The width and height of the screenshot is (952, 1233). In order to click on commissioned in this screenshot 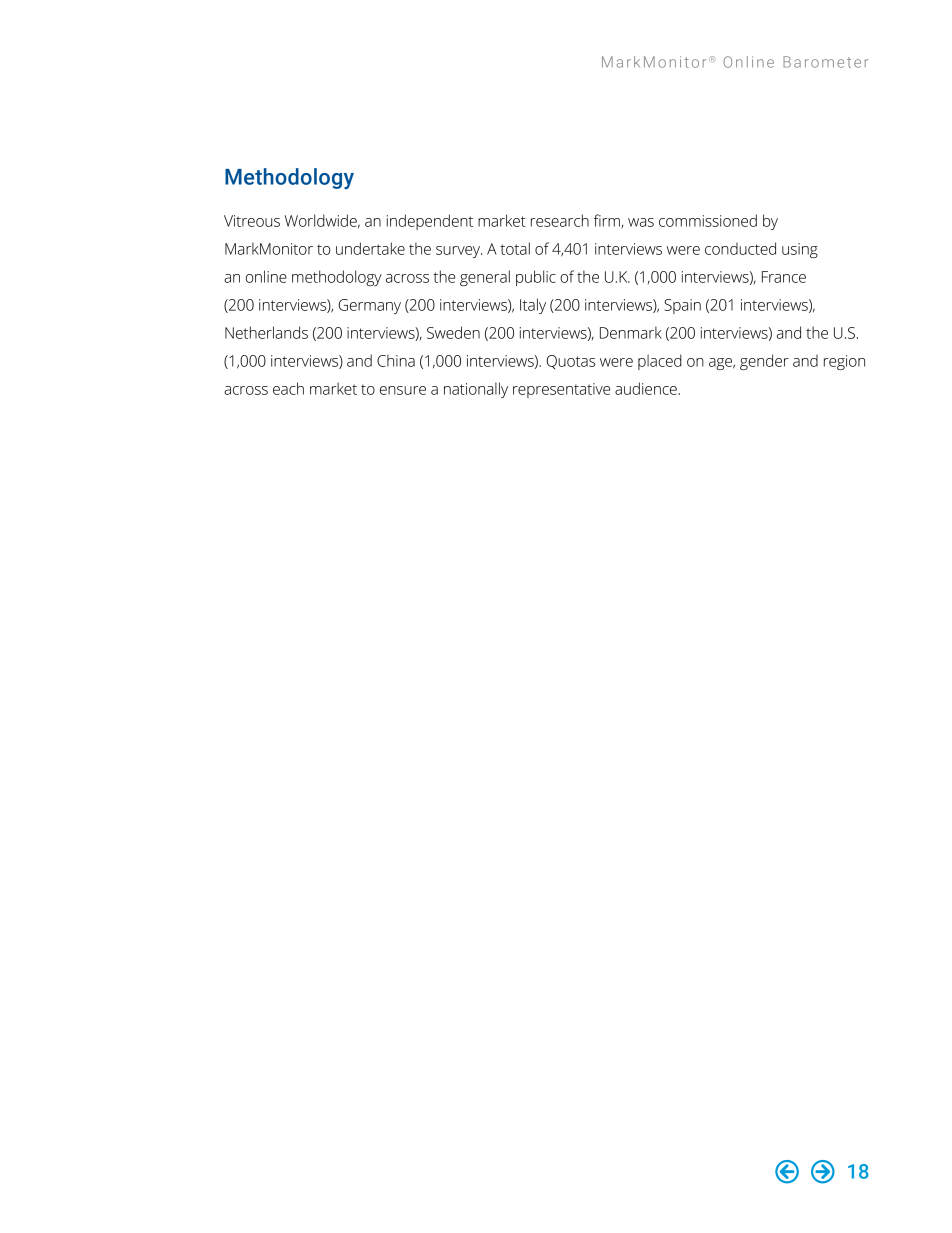, I will do `click(708, 220)`.
